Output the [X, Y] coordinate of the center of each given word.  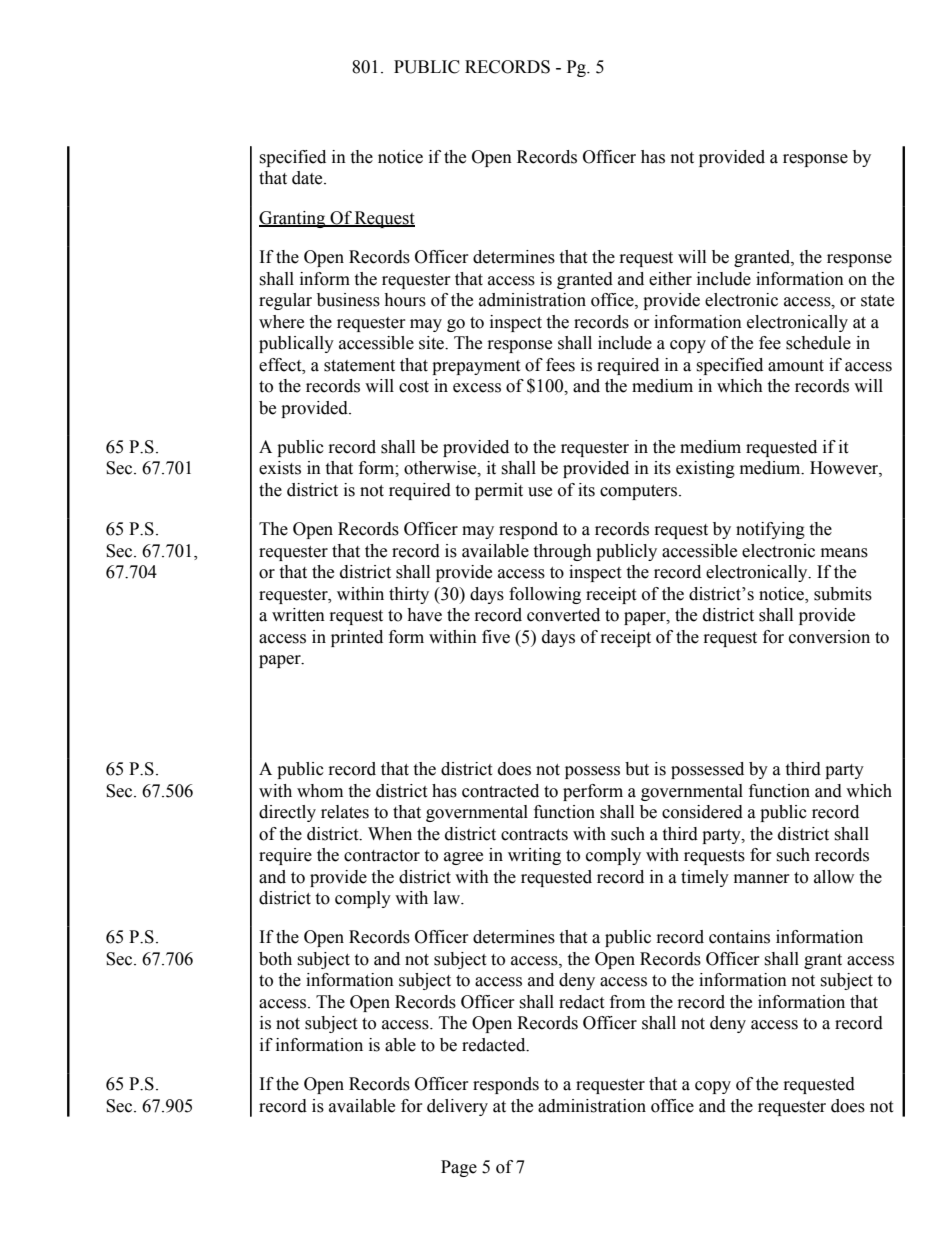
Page [459, 1168]
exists [280, 468]
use [540, 492]
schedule [818, 343]
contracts [534, 835]
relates [345, 812]
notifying [770, 530]
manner [762, 879]
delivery [457, 1107]
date [308, 178]
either [670, 279]
